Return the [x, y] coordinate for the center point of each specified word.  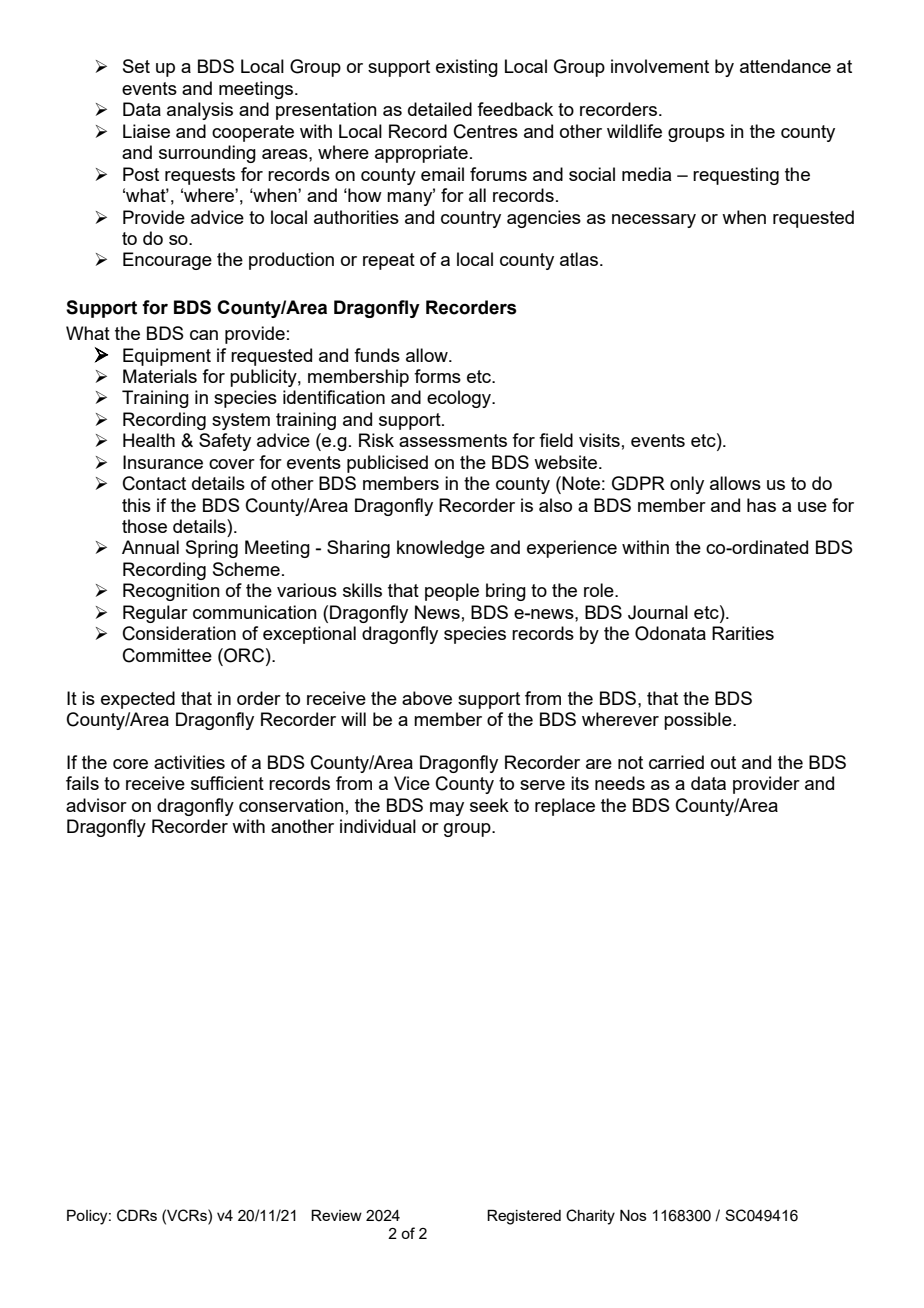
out [723, 762]
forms [437, 376]
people [452, 592]
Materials [160, 376]
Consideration [179, 633]
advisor [96, 805]
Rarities [743, 633]
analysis [200, 111]
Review [336, 1215]
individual [378, 826]
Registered [524, 1217]
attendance [785, 66]
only [687, 485]
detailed [440, 109]
